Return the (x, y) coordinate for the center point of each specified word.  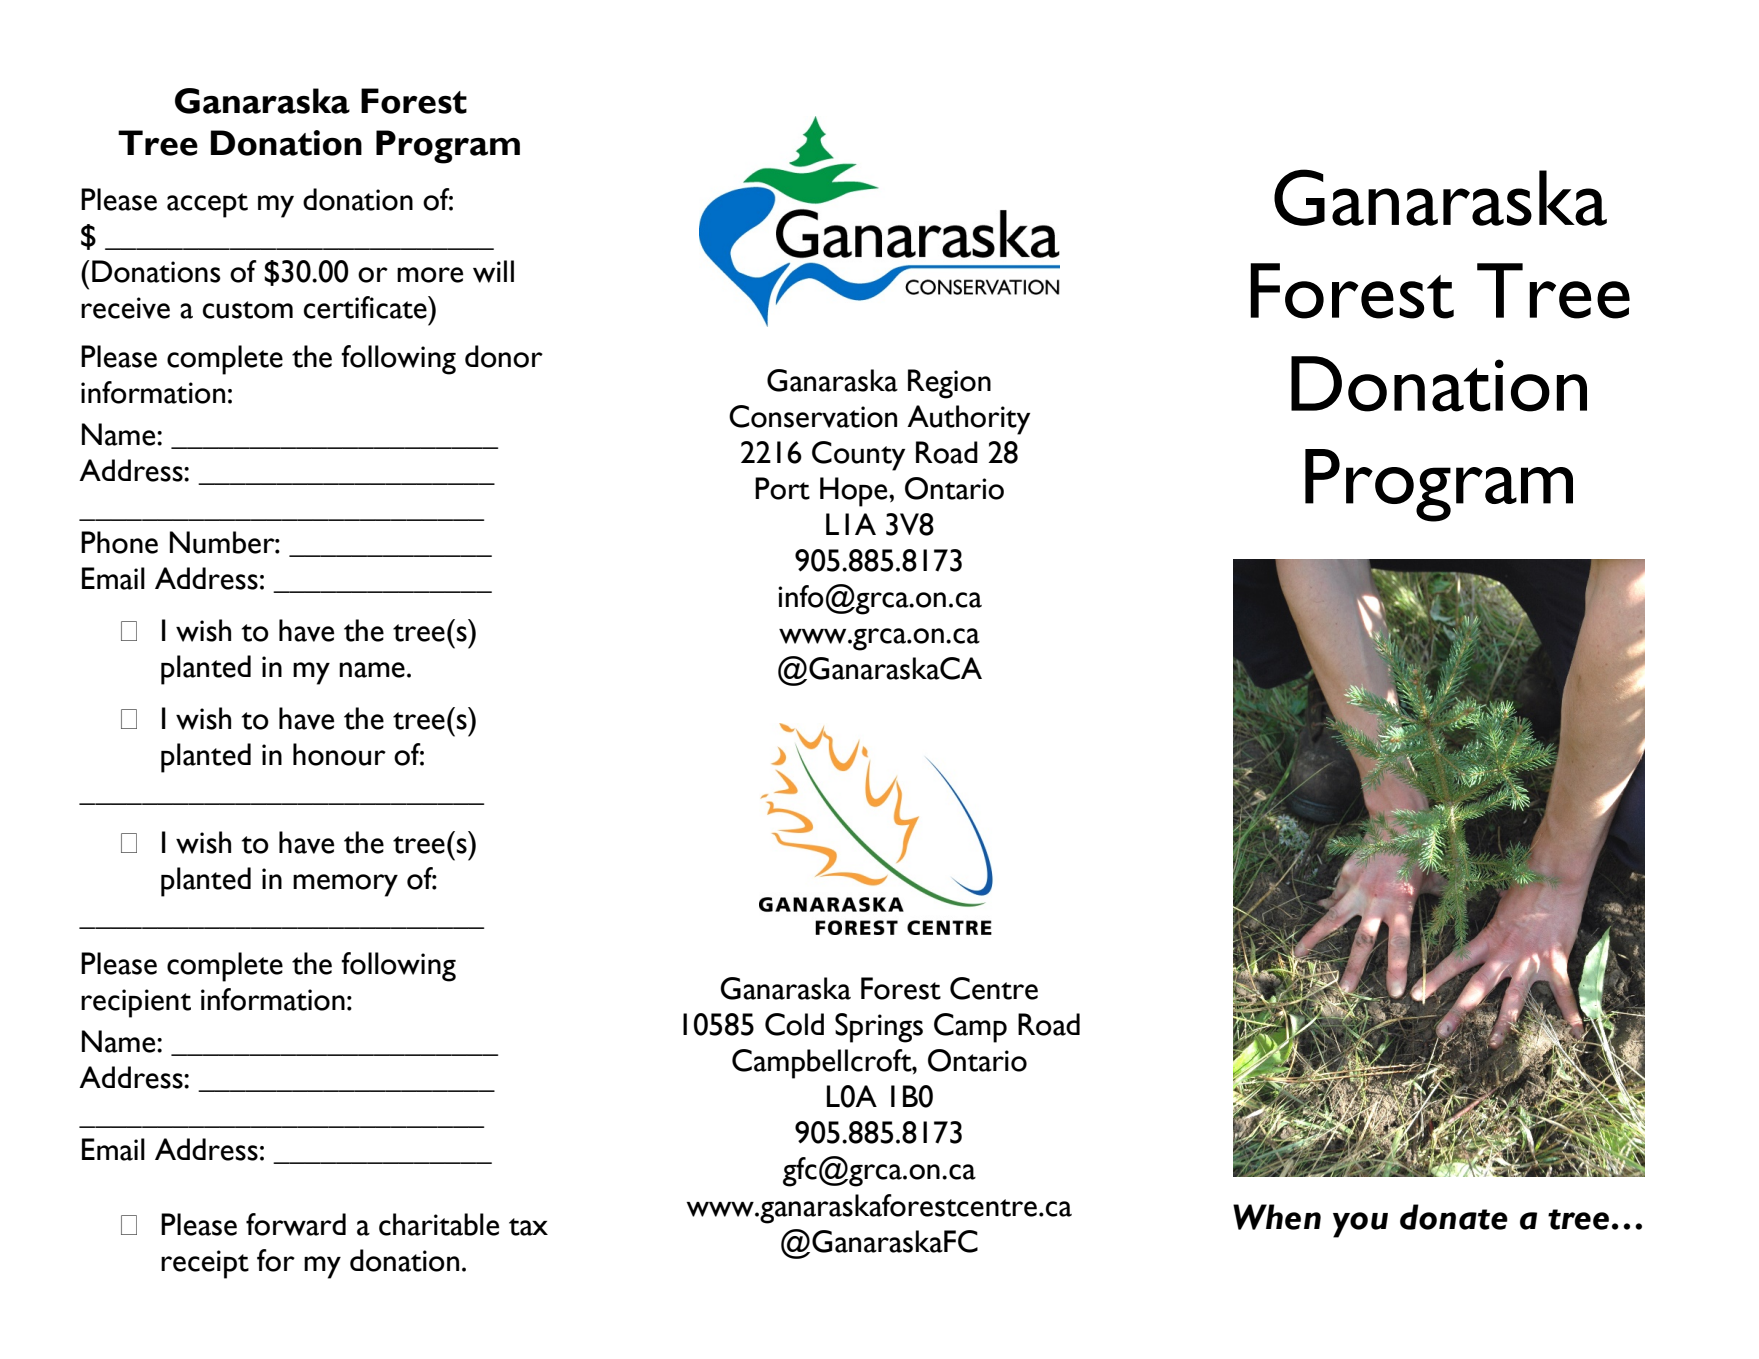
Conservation (813, 416)
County (858, 456)
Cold (794, 1024)
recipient (136, 1003)
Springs (879, 1028)
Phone (119, 542)
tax (528, 1227)
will (493, 271)
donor (504, 356)
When (1277, 1217)
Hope (855, 492)
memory (345, 885)
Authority (968, 420)
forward (296, 1224)
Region (949, 384)
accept (207, 205)
